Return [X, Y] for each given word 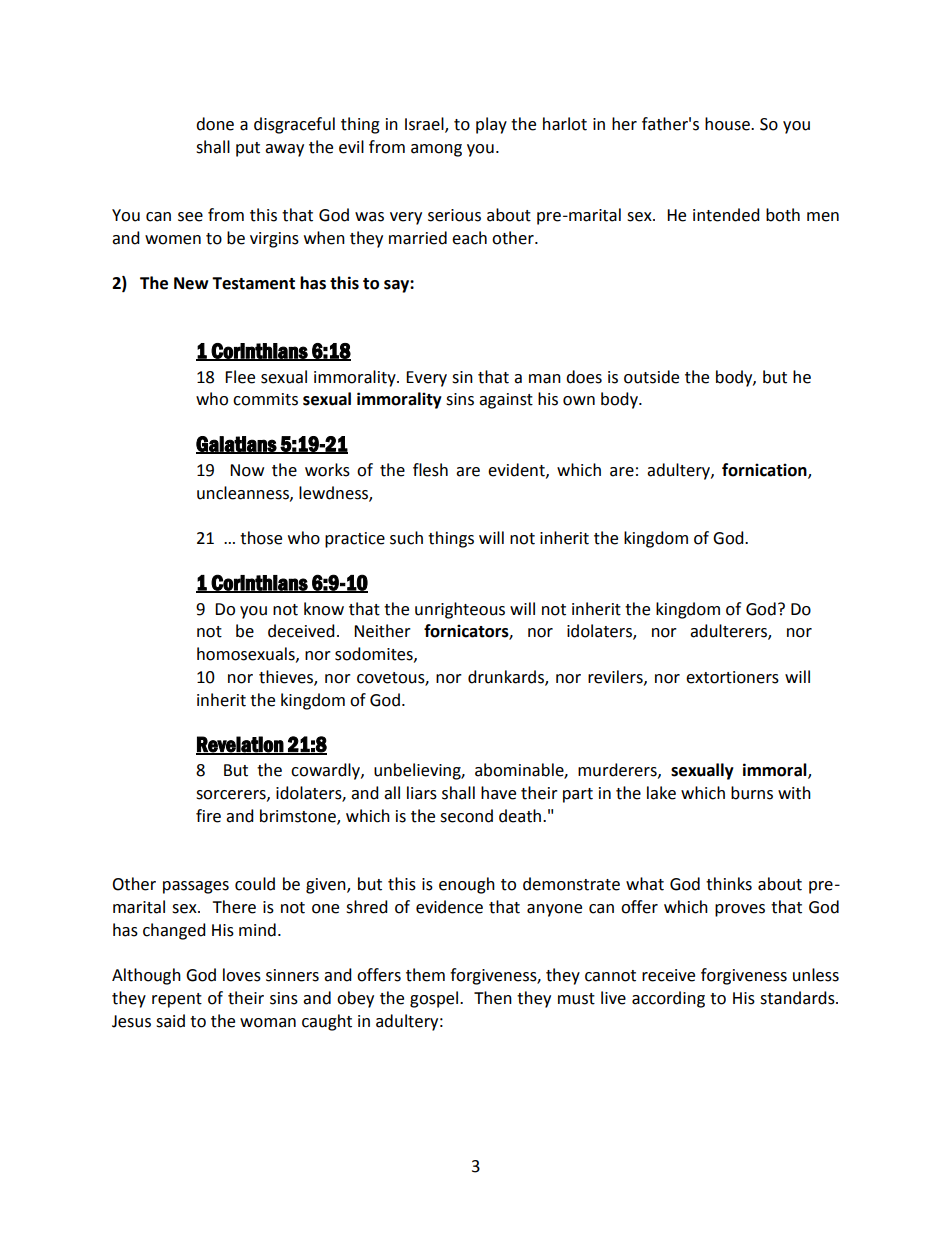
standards [798, 998]
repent [177, 1000]
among [436, 150]
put [248, 149]
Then [493, 998]
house [728, 124]
